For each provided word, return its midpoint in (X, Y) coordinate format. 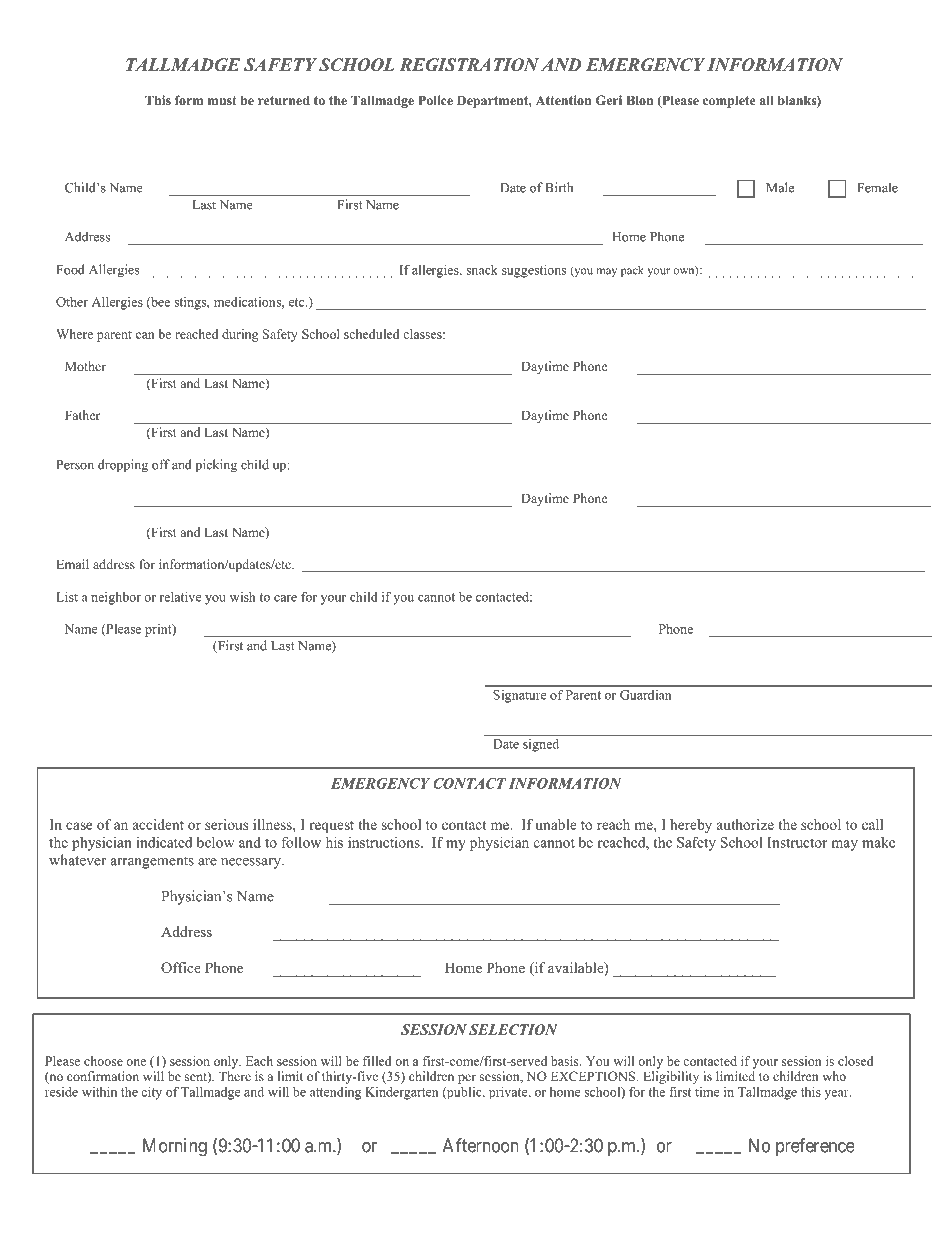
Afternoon (481, 1145)
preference (815, 1147)
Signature (520, 696)
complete (729, 101)
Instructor (797, 842)
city (151, 1093)
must (222, 100)
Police (435, 100)
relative (180, 597)
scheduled (372, 334)
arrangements (152, 862)
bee (159, 303)
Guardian (645, 695)
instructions (385, 842)
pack (632, 271)
